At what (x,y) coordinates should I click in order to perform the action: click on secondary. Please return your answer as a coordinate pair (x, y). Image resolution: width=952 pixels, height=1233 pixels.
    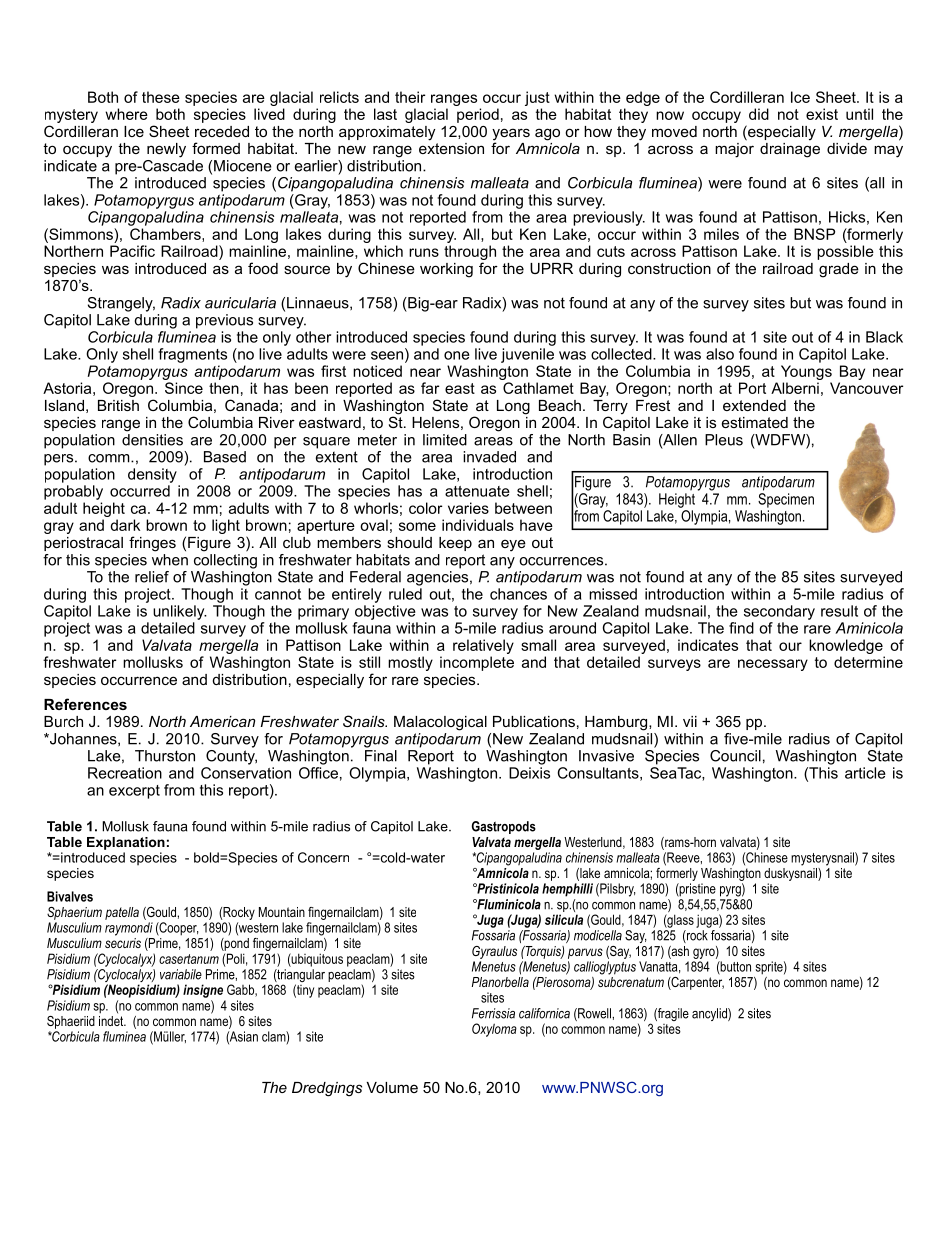
    Looking at the image, I should click on (779, 612).
